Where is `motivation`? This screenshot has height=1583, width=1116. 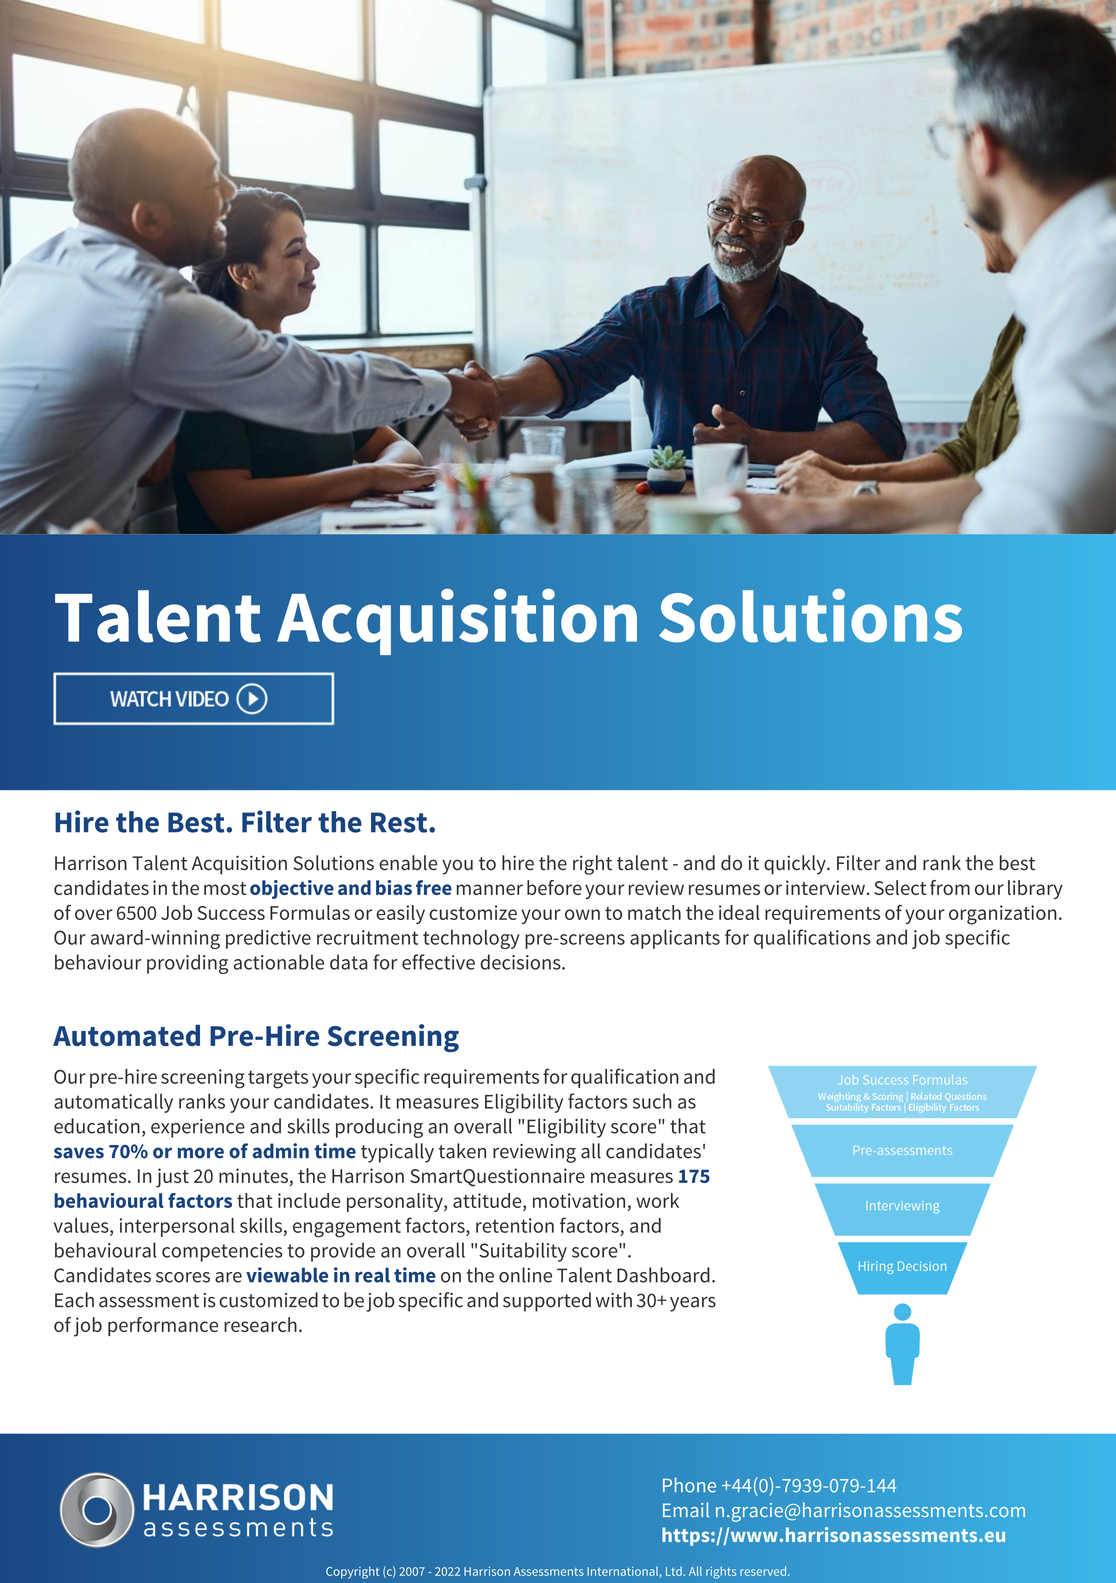
motivation is located at coordinates (579, 1200).
